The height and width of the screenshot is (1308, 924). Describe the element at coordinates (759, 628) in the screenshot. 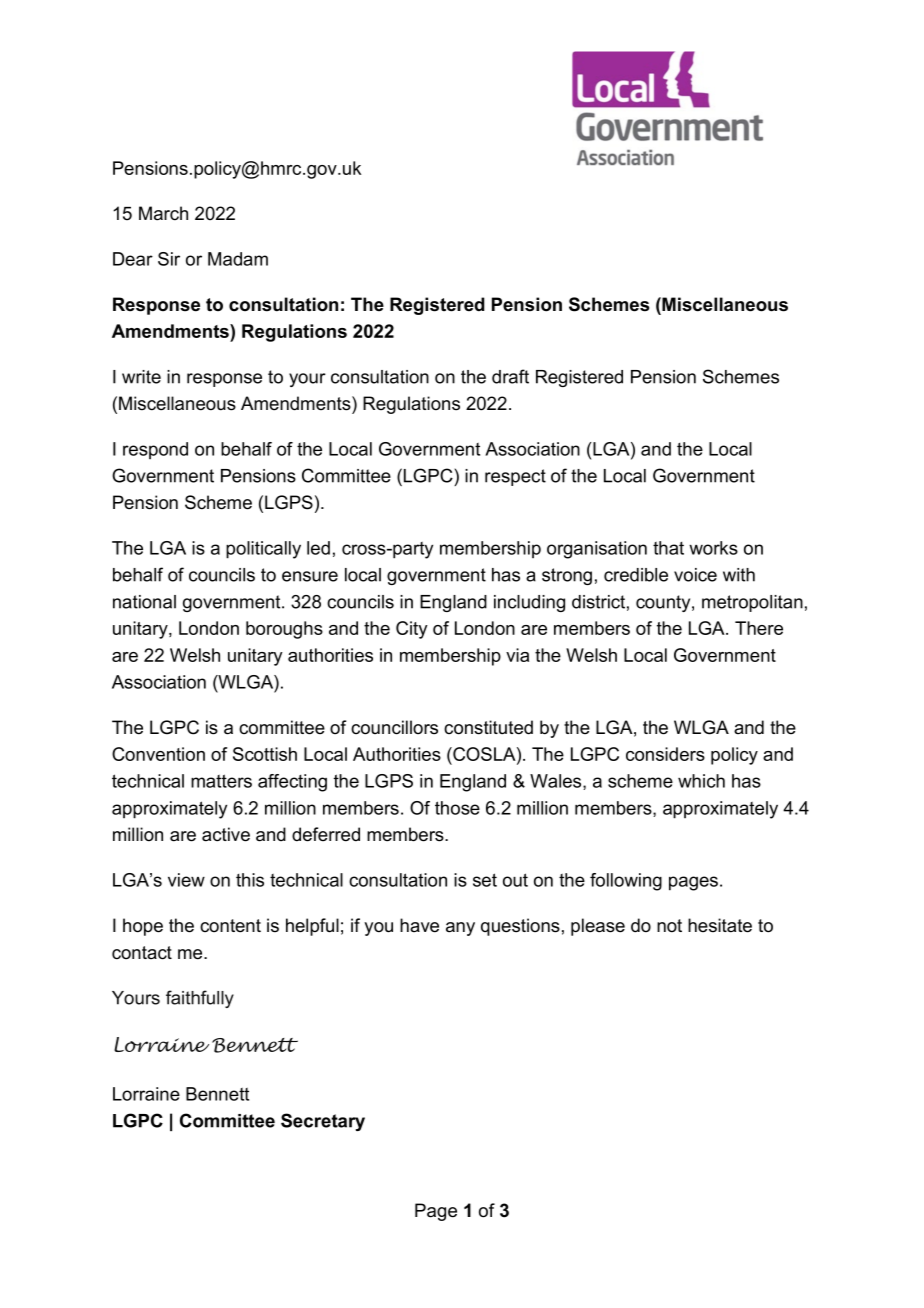

I see `There` at that location.
